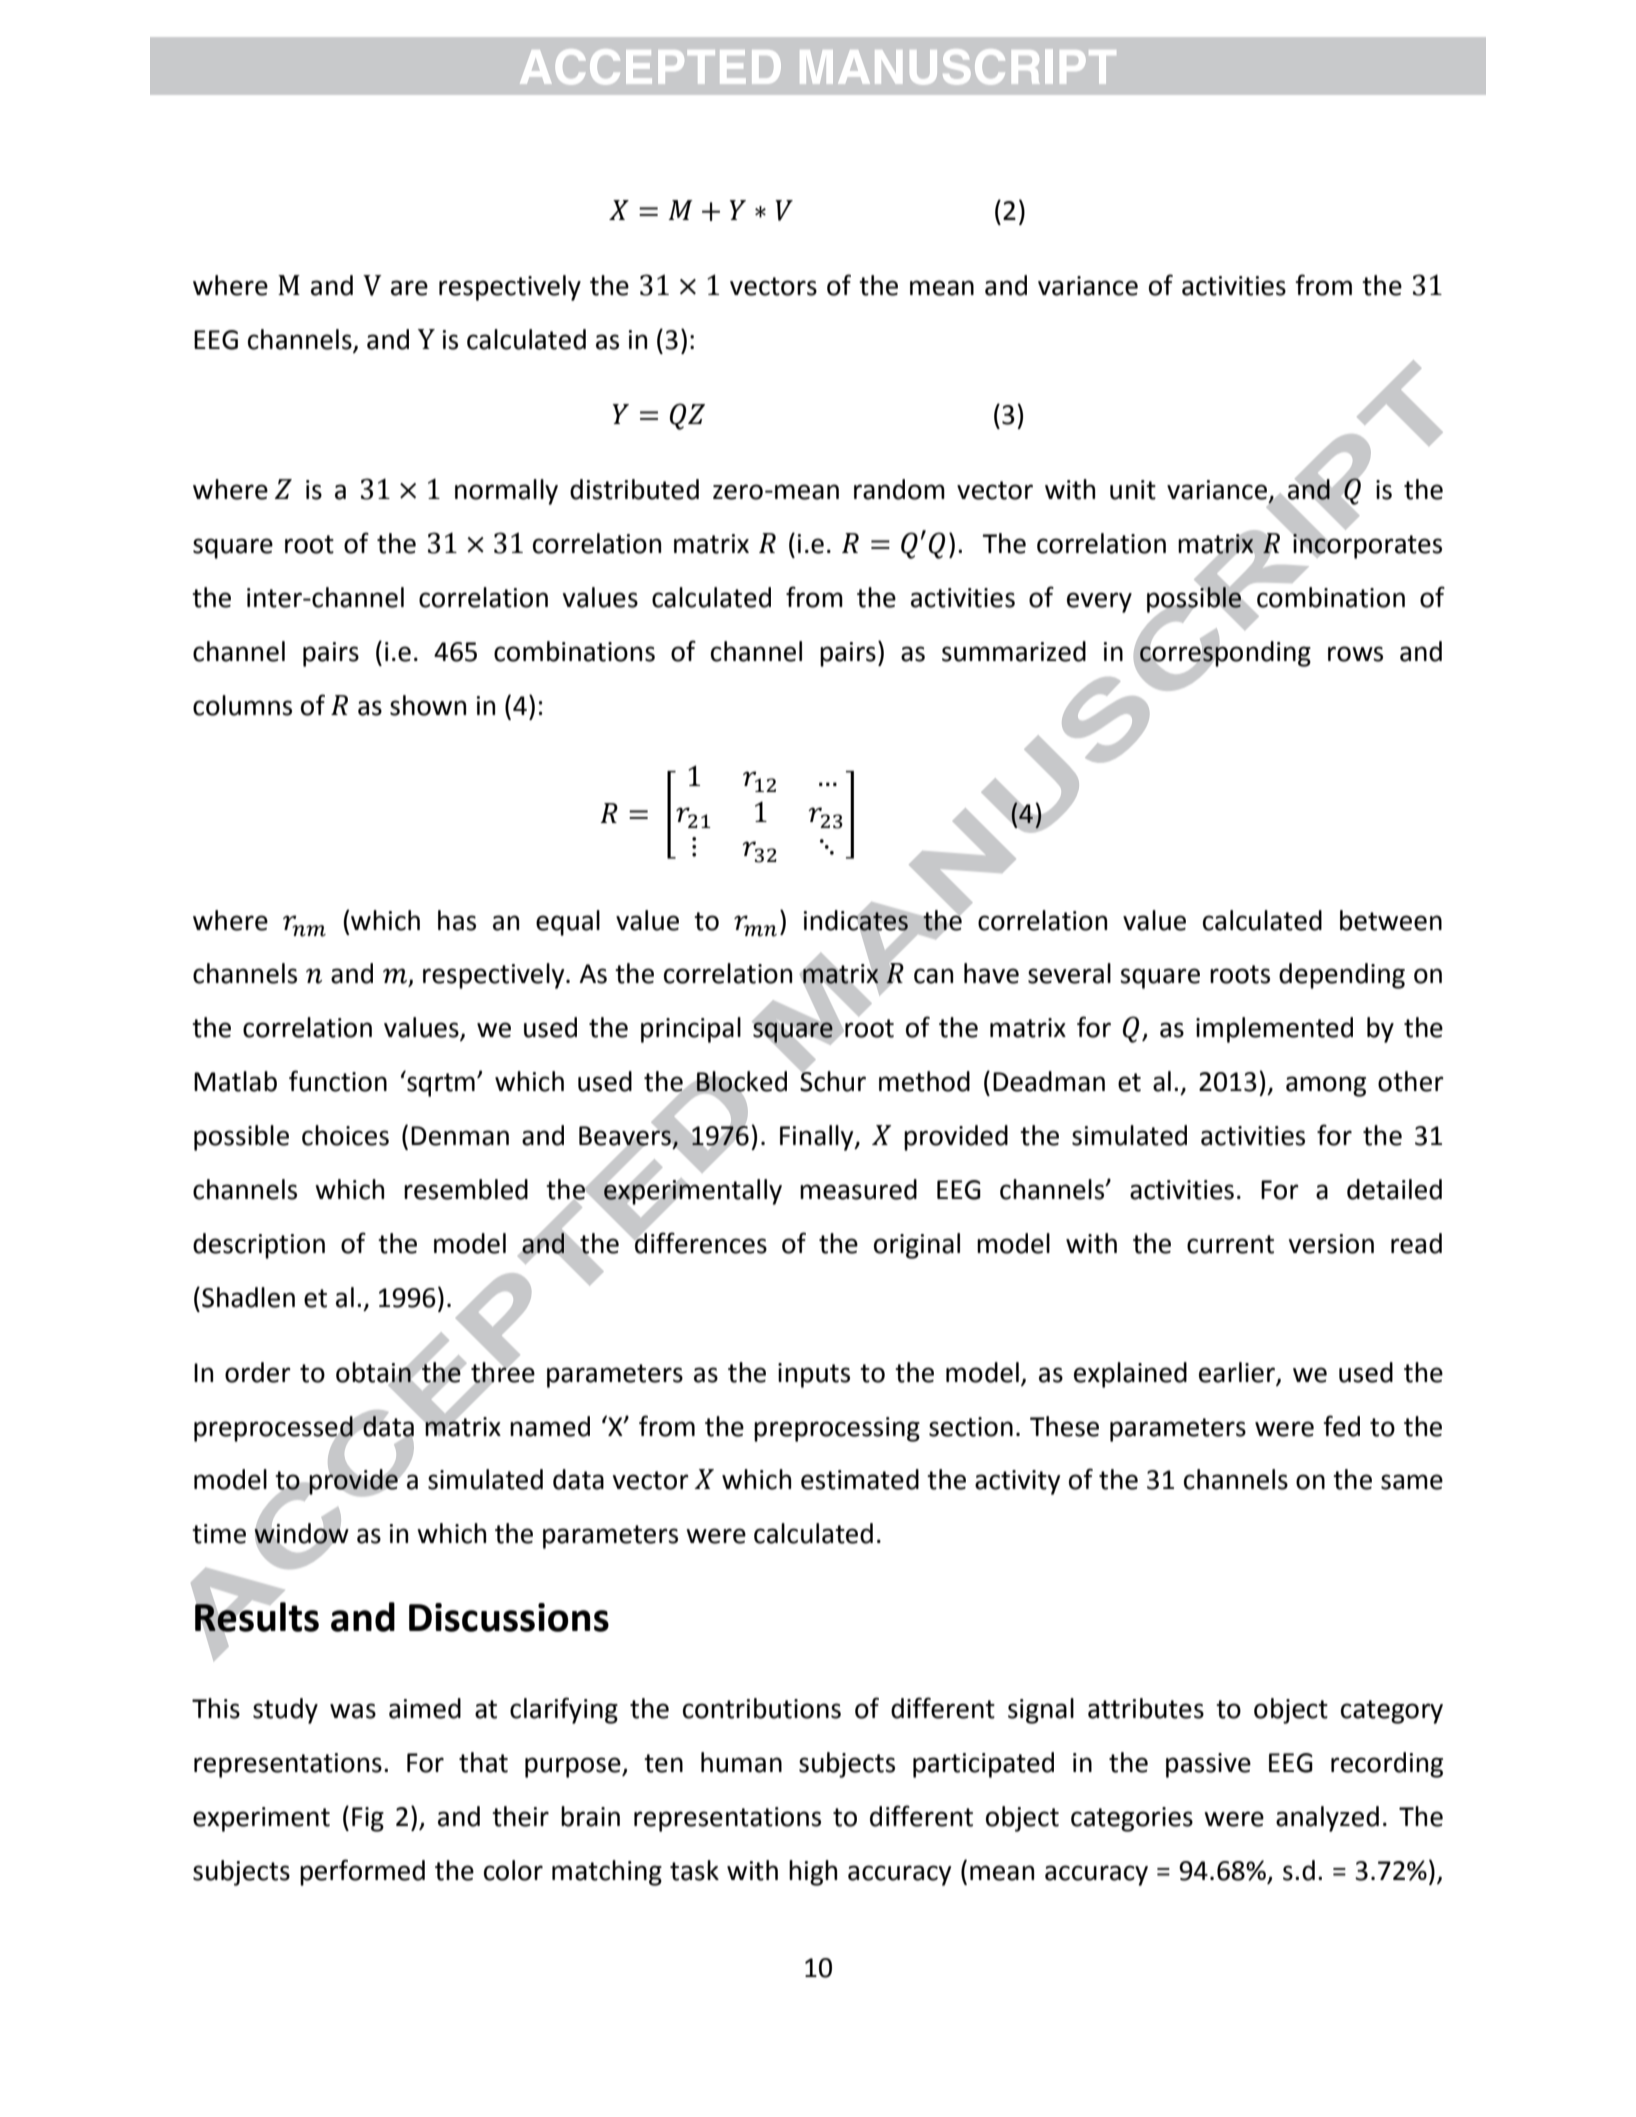 The height and width of the screenshot is (2117, 1636). Describe the element at coordinates (933, 976) in the screenshot. I see `can` at that location.
